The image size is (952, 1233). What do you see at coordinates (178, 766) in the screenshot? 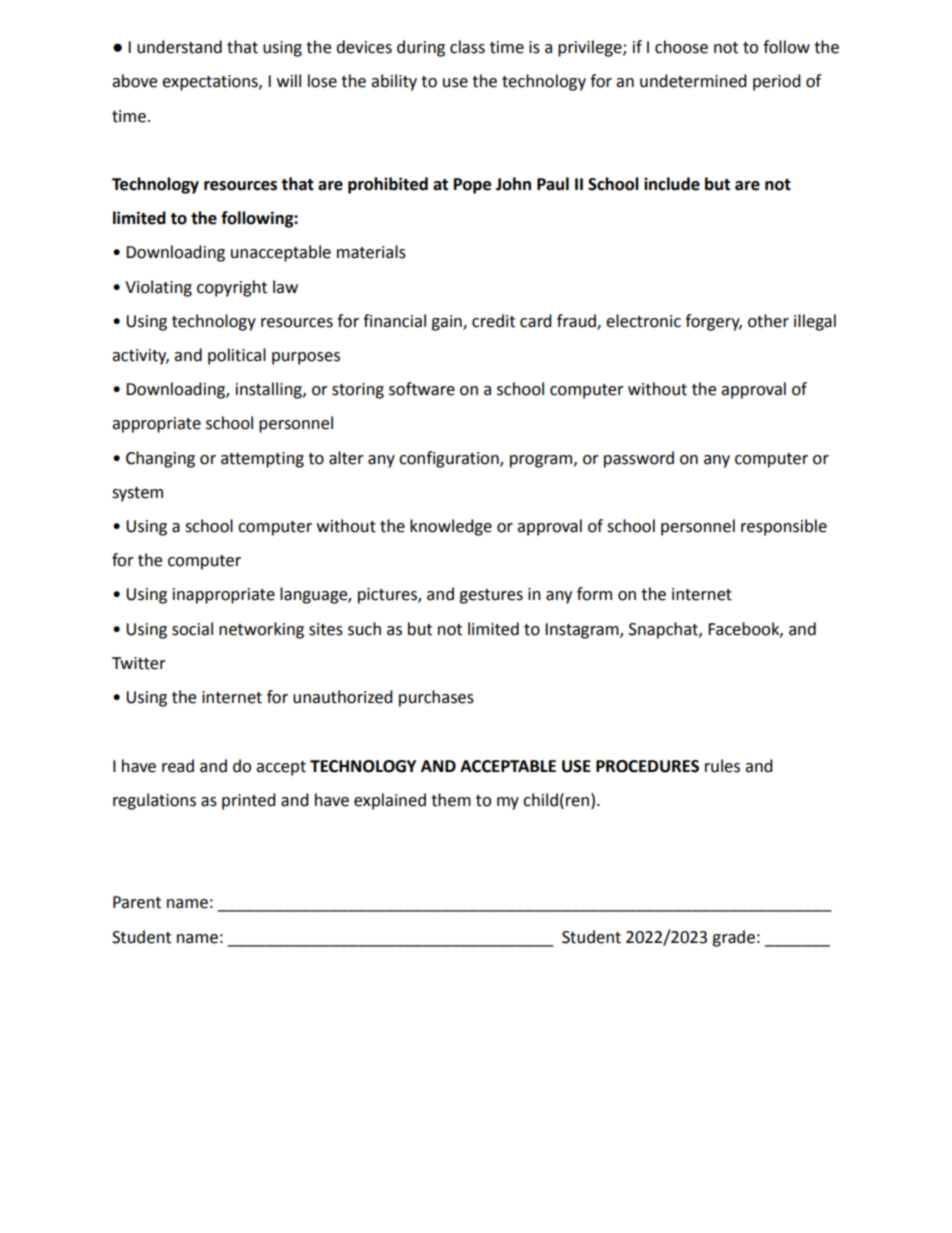
I see `read` at bounding box center [178, 766].
